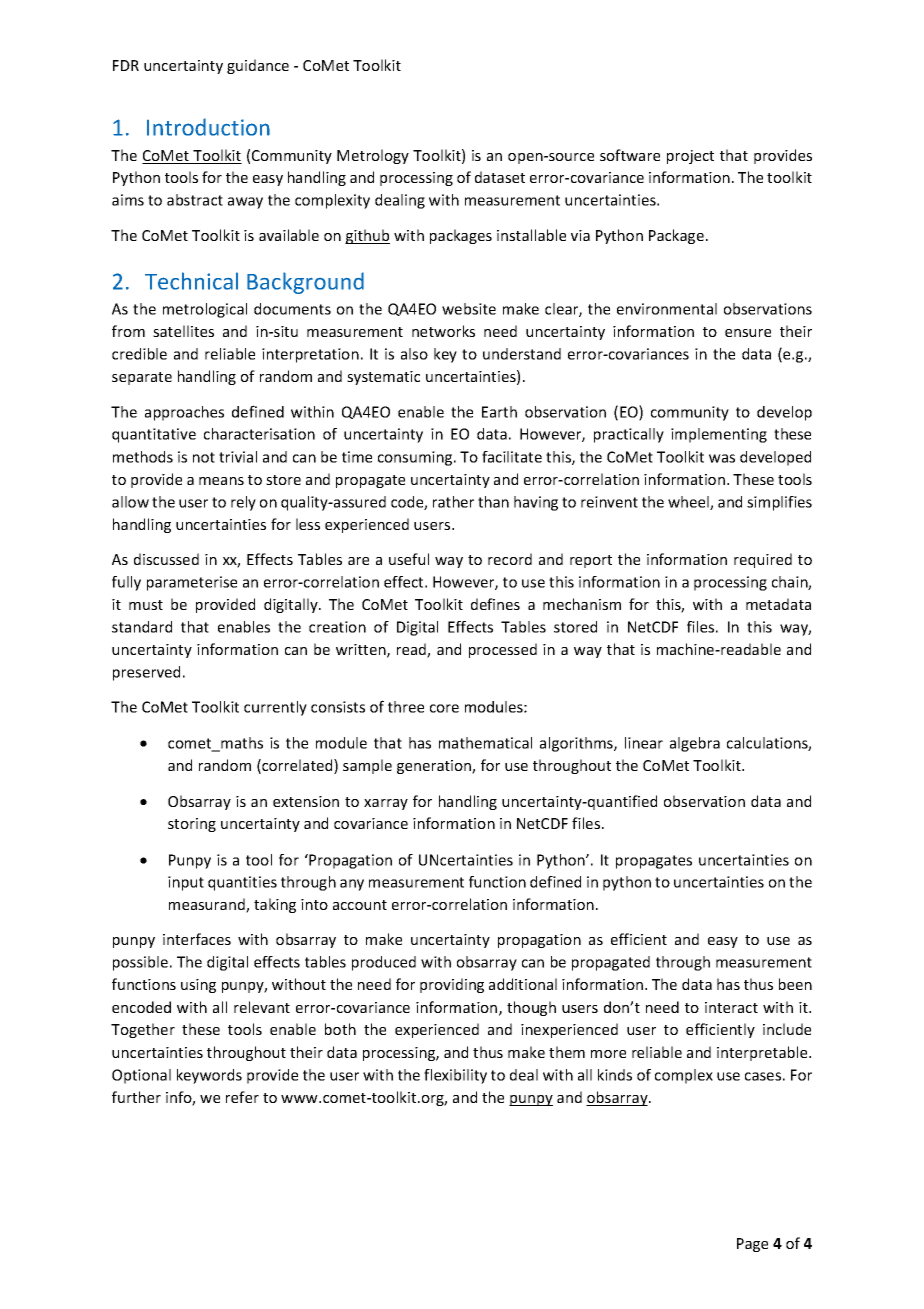 The height and width of the document is (1309, 924). Describe the element at coordinates (242, 1097) in the document. I see `refer` at that location.
